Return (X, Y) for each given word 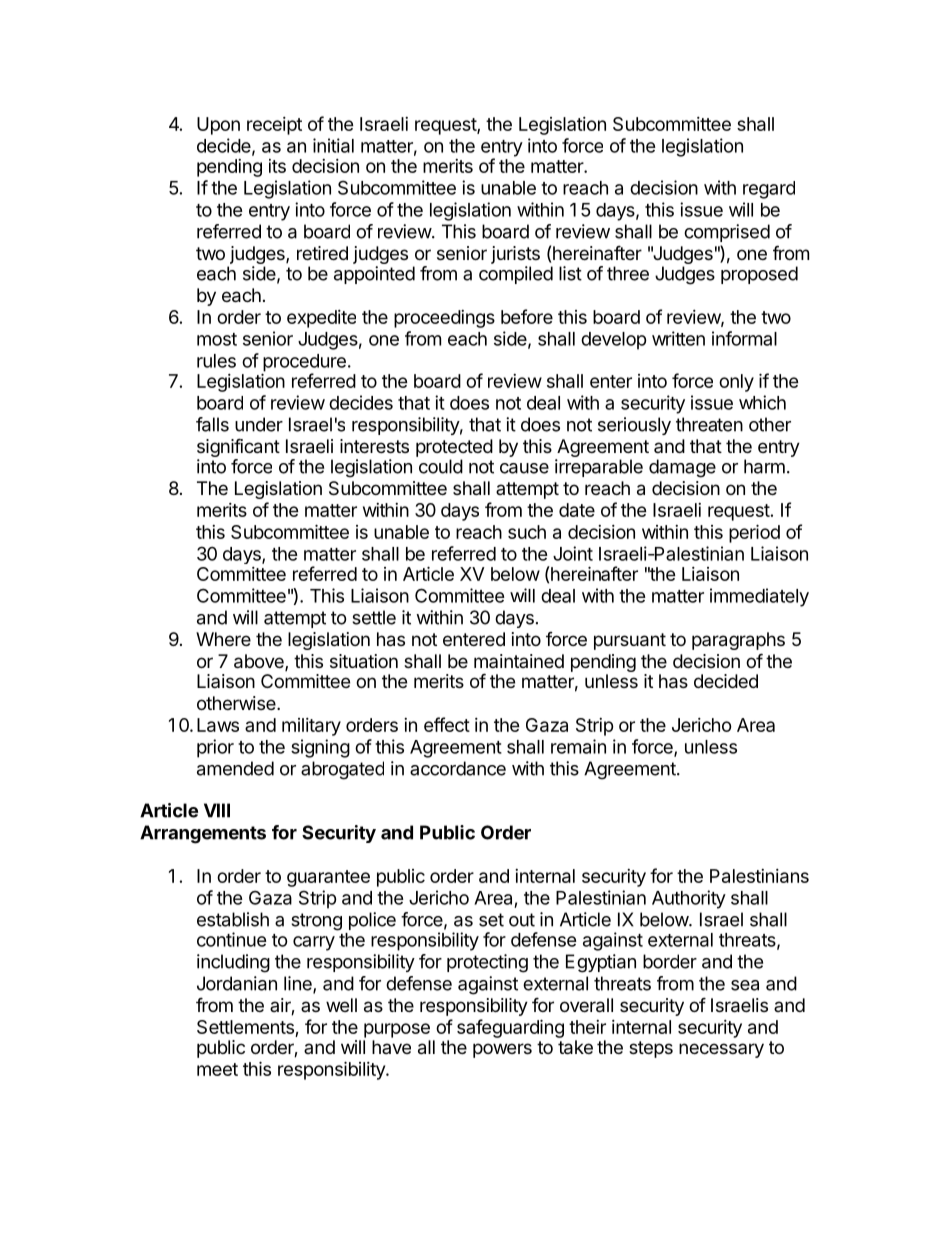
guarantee (328, 878)
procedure (304, 364)
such (527, 532)
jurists (515, 255)
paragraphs (738, 641)
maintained (519, 661)
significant (238, 449)
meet (217, 1069)
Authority (689, 899)
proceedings (444, 319)
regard (769, 190)
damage (682, 468)
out (522, 920)
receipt (274, 126)
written (678, 338)
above (260, 662)
